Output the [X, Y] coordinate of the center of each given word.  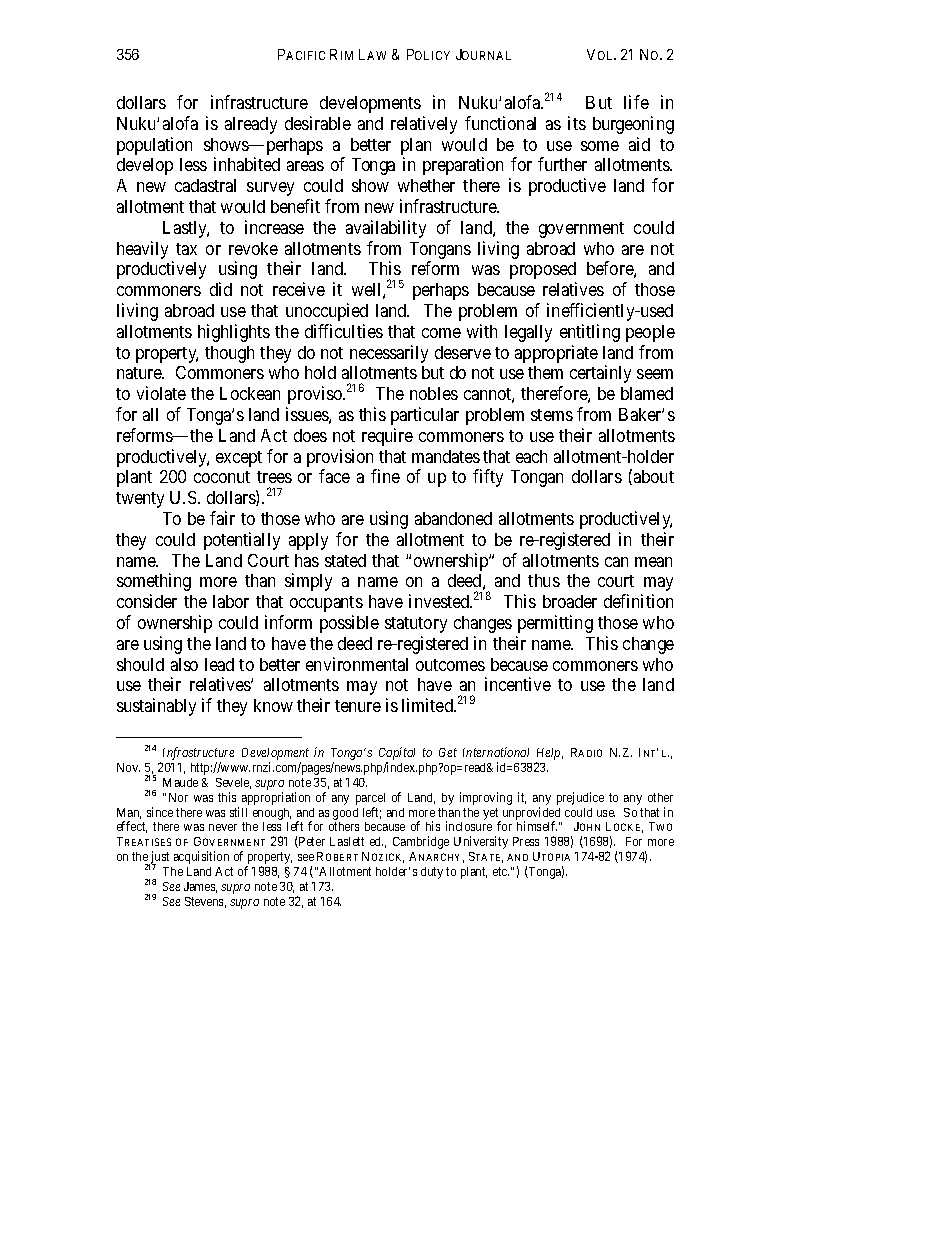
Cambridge [421, 842]
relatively [424, 125]
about [654, 476]
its [577, 123]
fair [222, 518]
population [154, 146]
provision [342, 459]
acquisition [201, 857]
